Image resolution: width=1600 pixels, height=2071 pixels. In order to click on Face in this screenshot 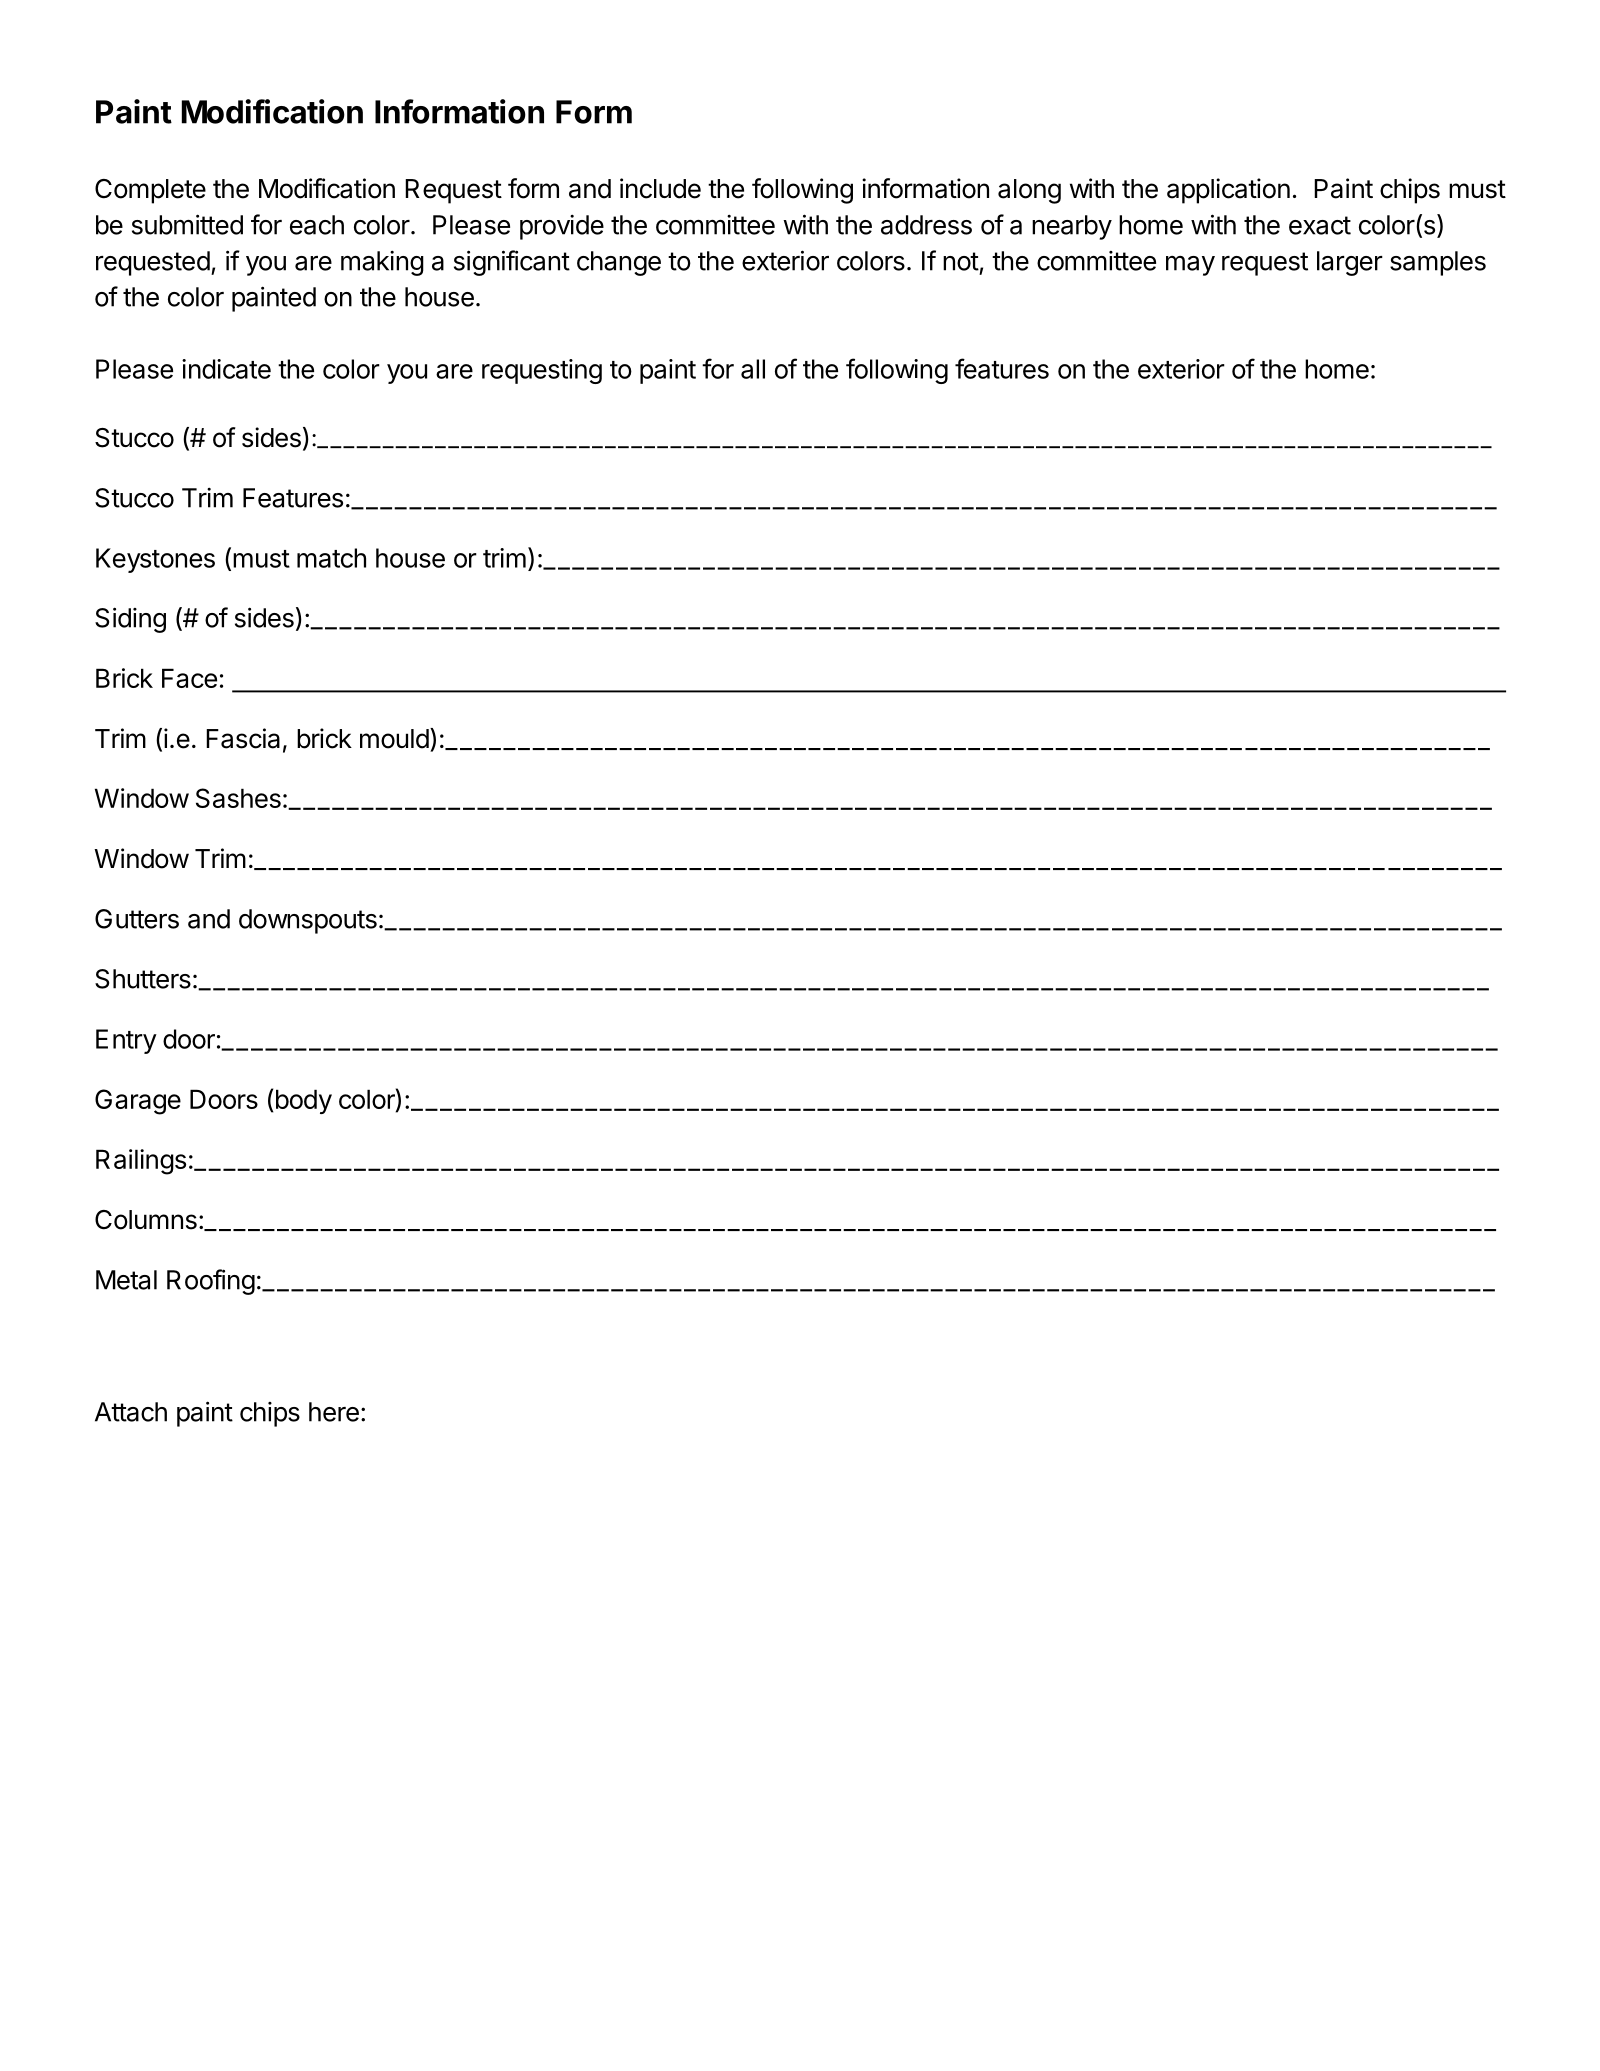, I will do `click(189, 678)`.
